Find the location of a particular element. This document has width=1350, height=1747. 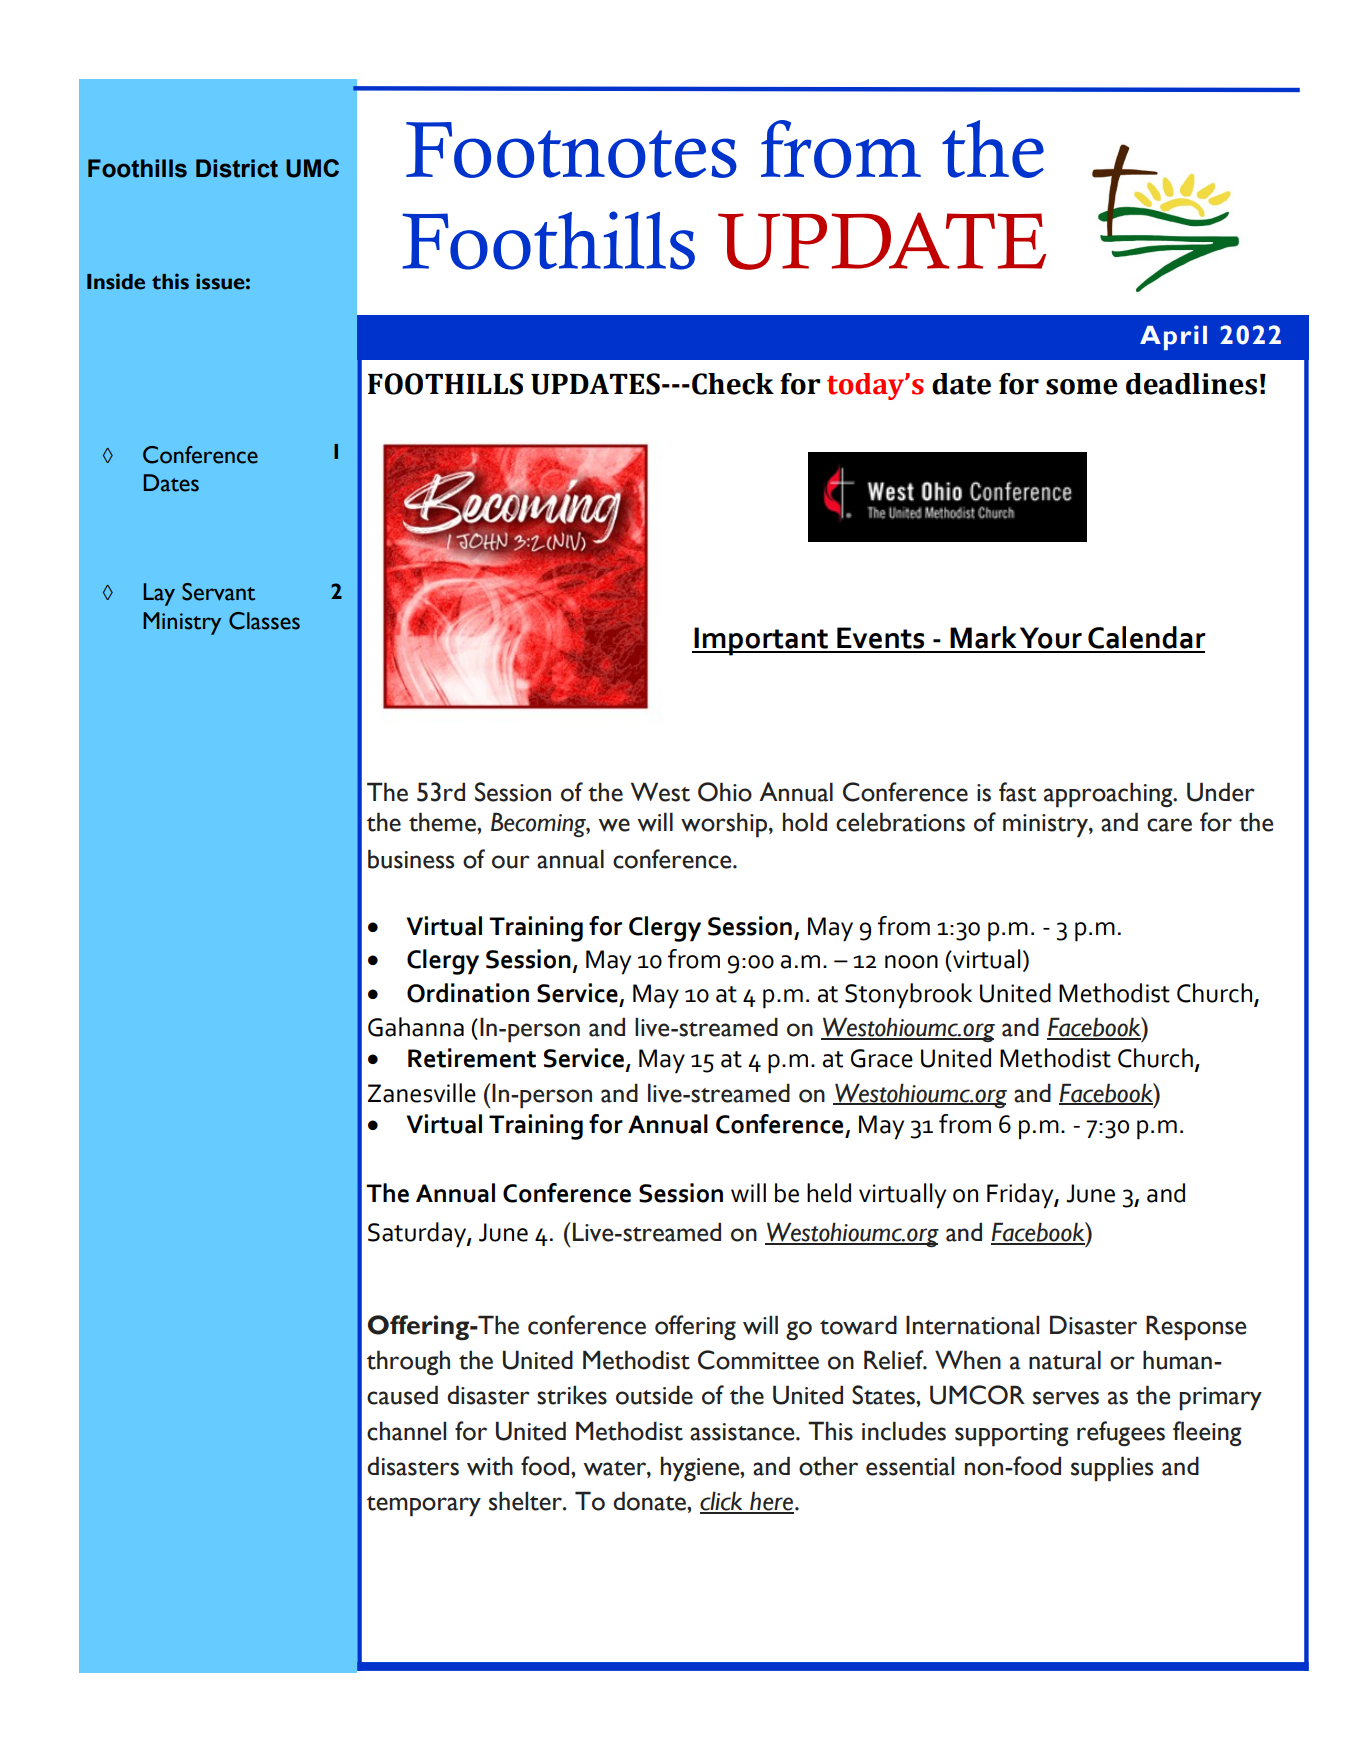

Footnotes is located at coordinates (571, 150).
